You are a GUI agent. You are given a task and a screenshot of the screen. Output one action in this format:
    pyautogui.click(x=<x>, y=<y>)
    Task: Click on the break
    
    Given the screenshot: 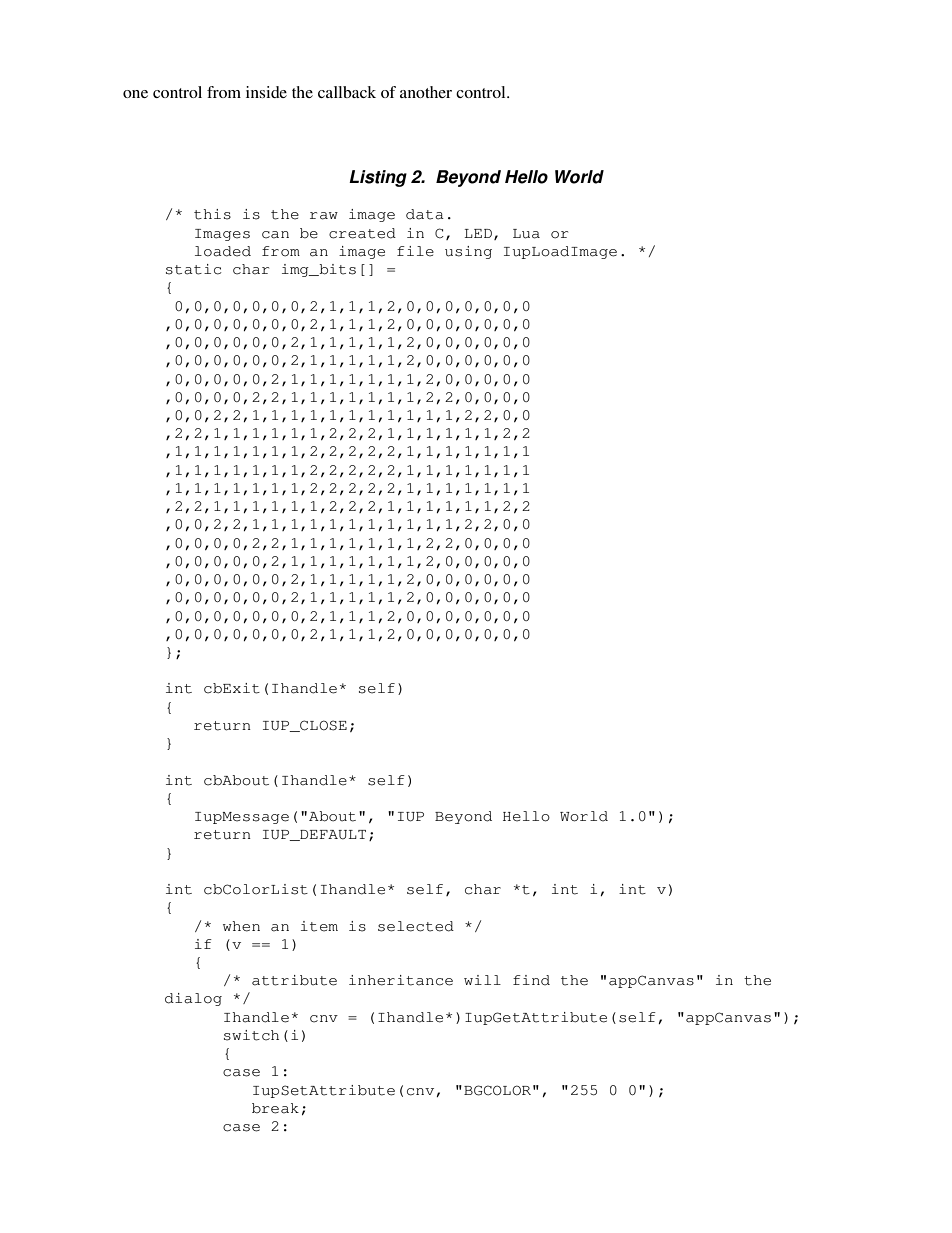 What is the action you would take?
    pyautogui.click(x=275, y=1108)
